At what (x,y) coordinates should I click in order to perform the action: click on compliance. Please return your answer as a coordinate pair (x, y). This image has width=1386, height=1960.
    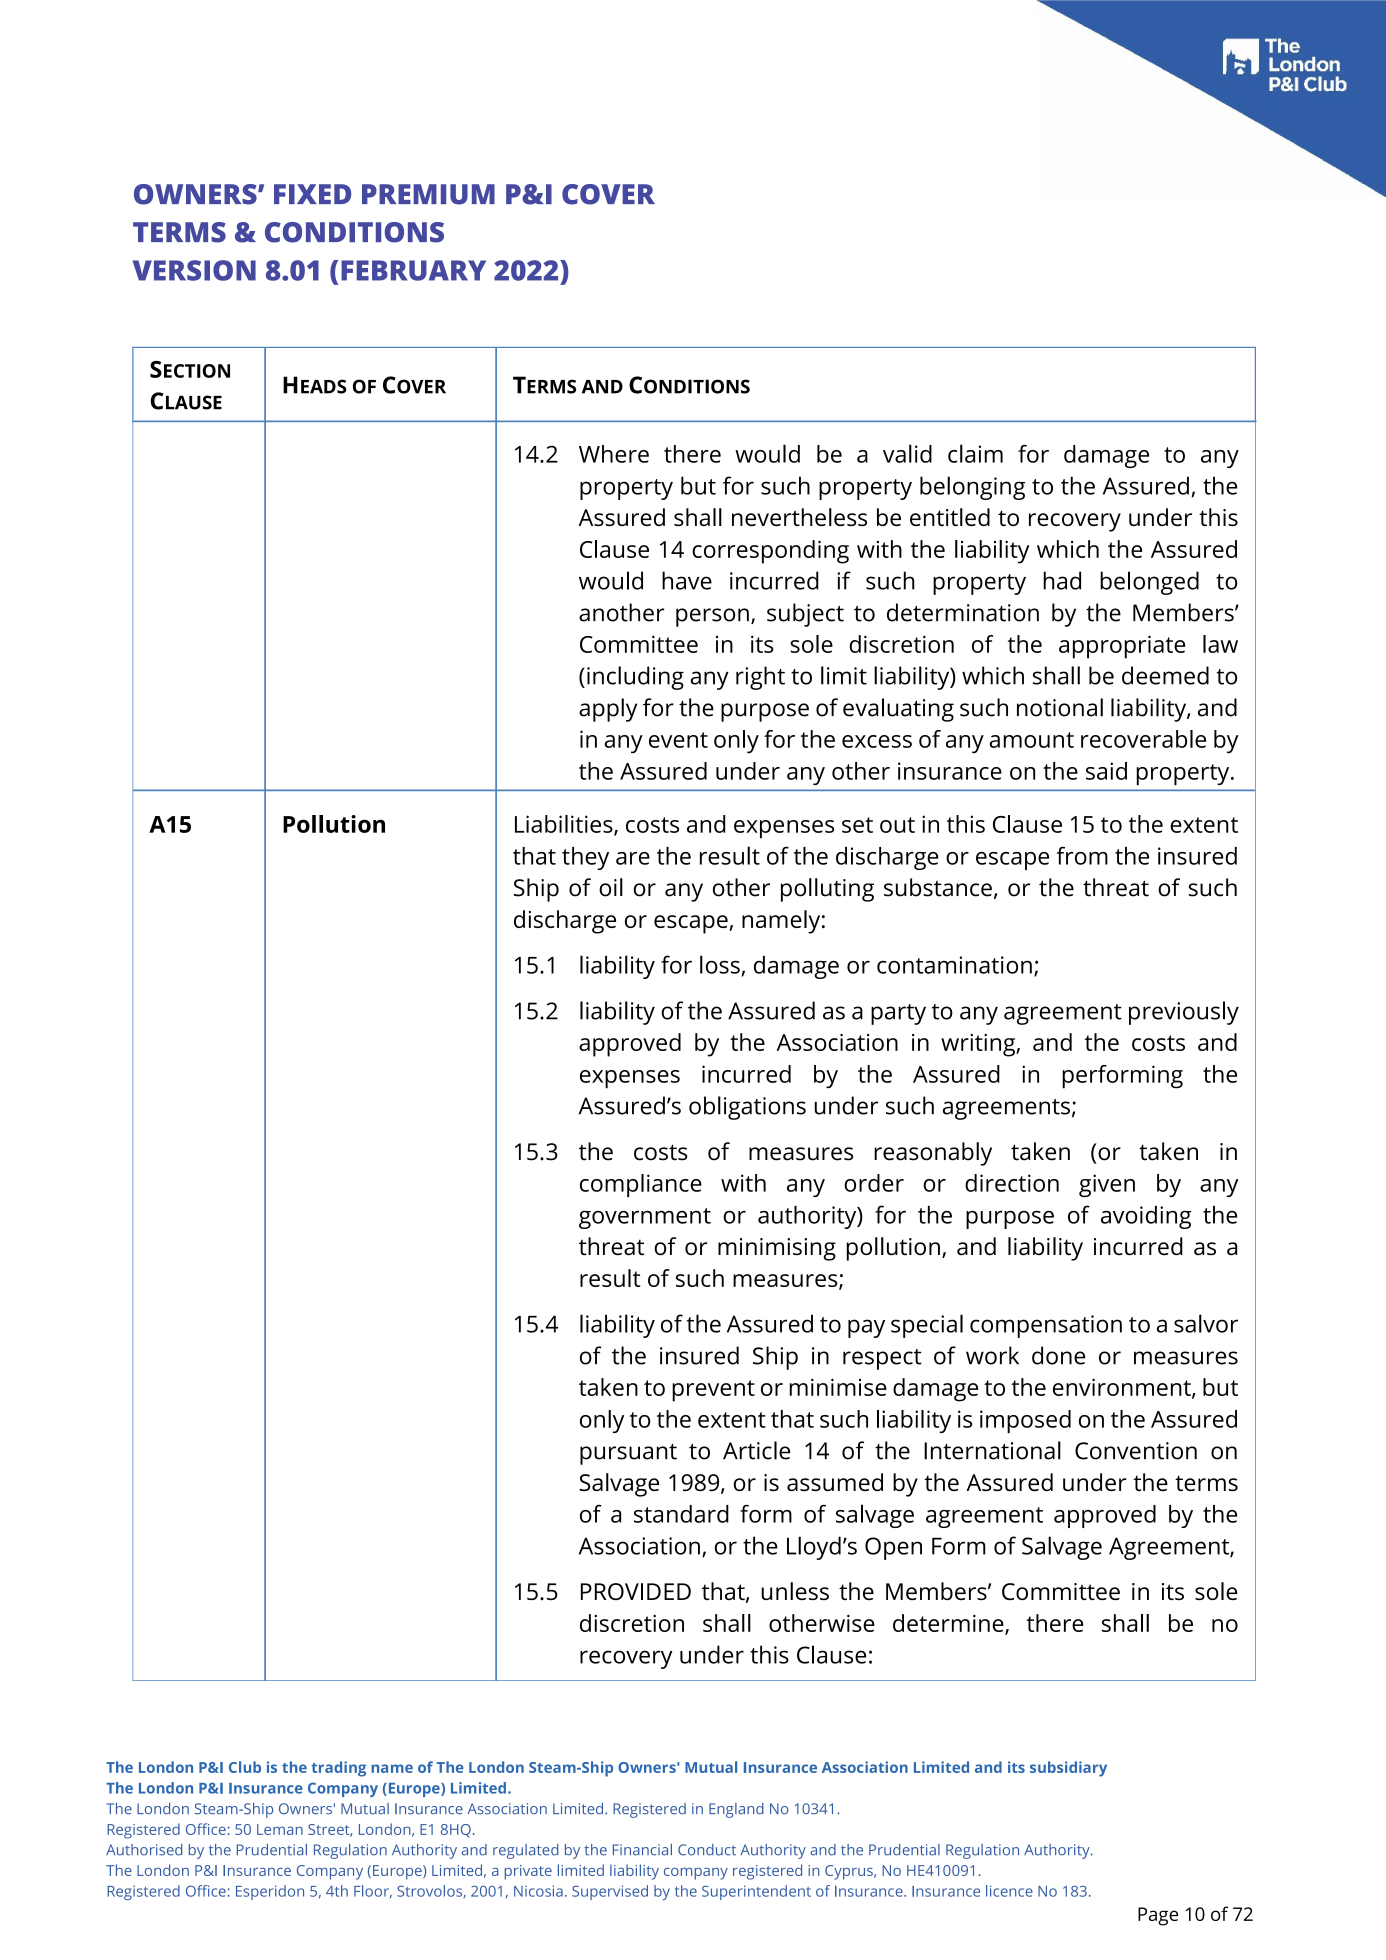
    Looking at the image, I should click on (641, 1185).
